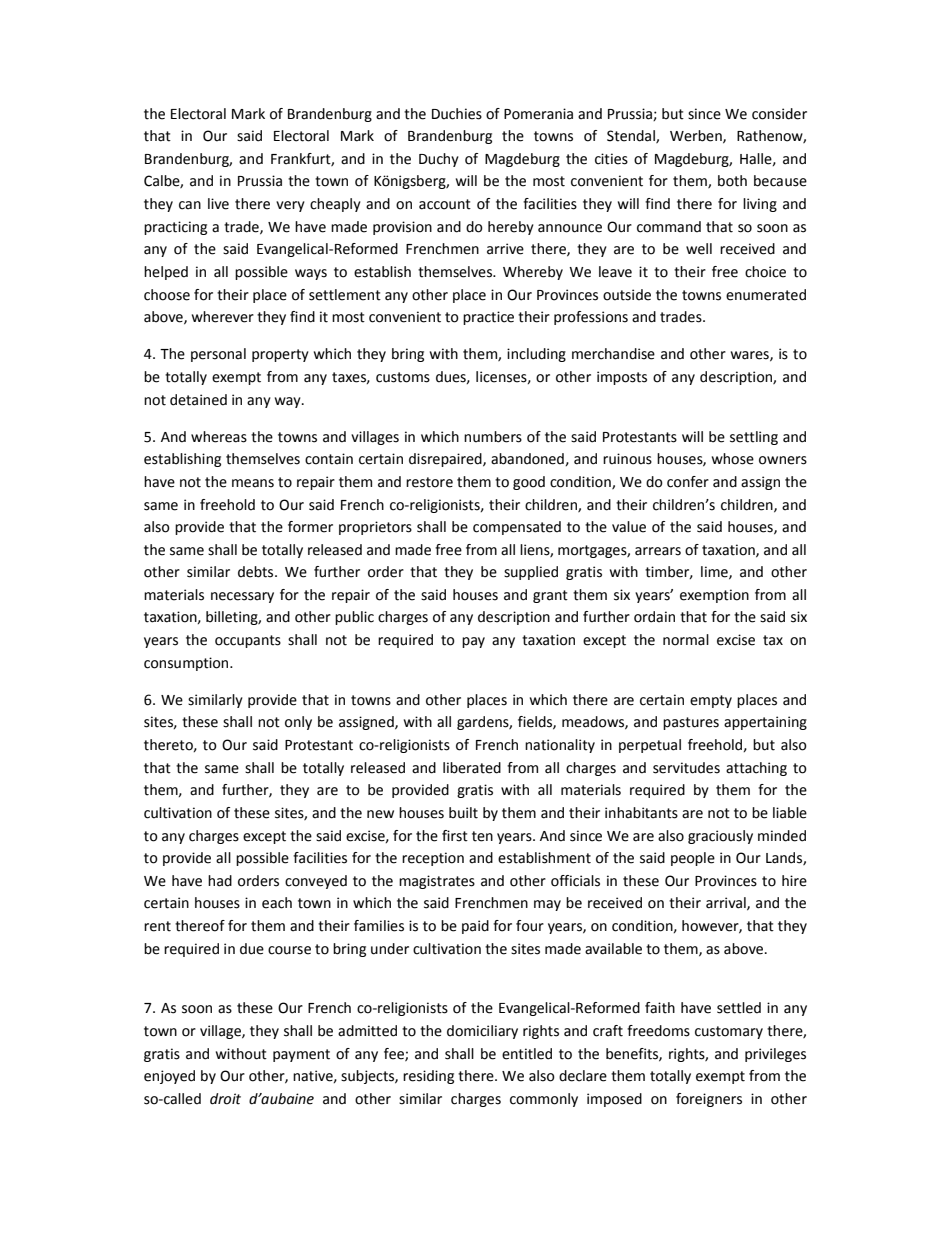 Image resolution: width=952 pixels, height=1233 pixels. I want to click on had, so click(220, 881).
